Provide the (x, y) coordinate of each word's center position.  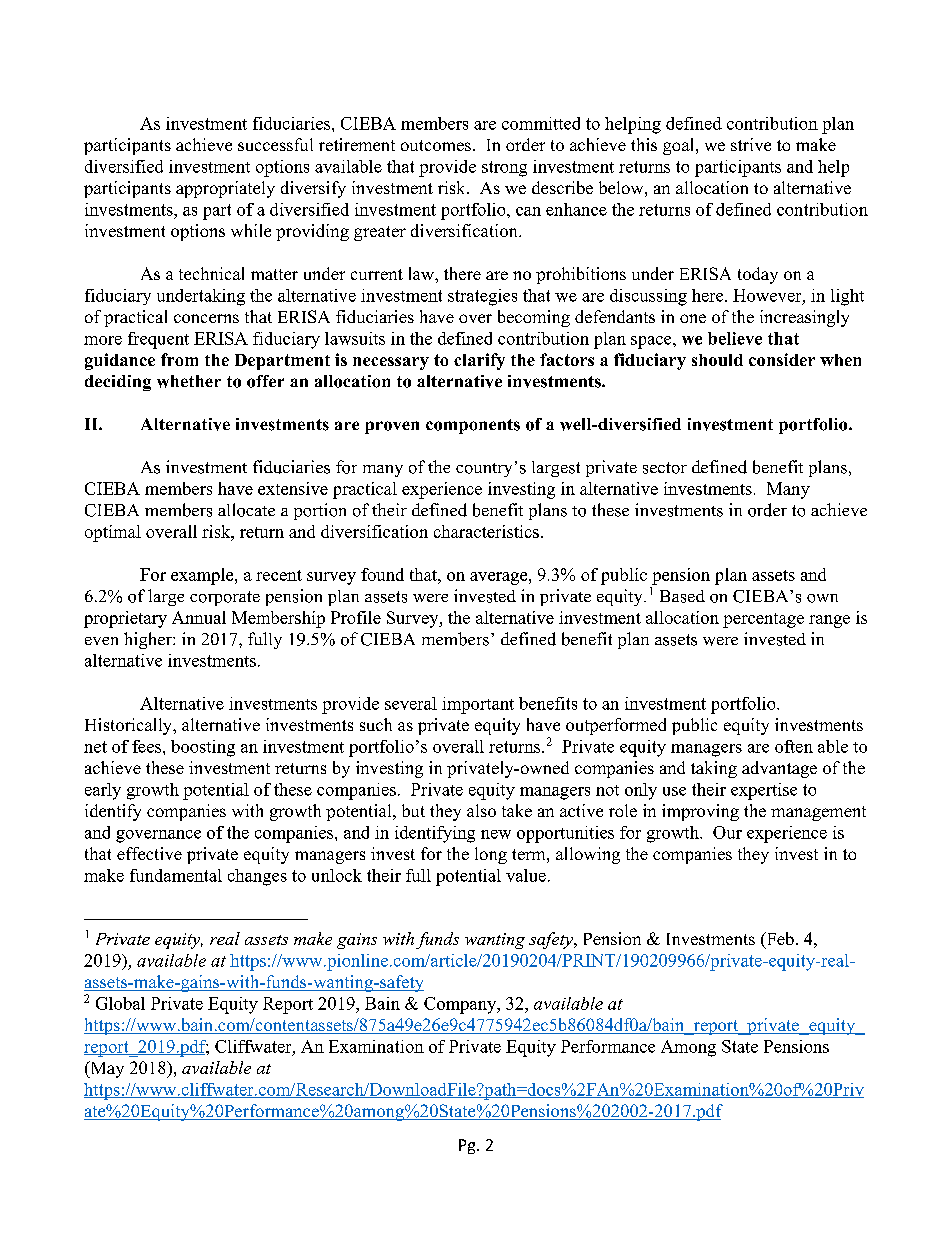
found (382, 574)
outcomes (436, 145)
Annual (199, 617)
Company (461, 1005)
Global (120, 1003)
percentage (763, 620)
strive (751, 144)
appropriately (225, 189)
